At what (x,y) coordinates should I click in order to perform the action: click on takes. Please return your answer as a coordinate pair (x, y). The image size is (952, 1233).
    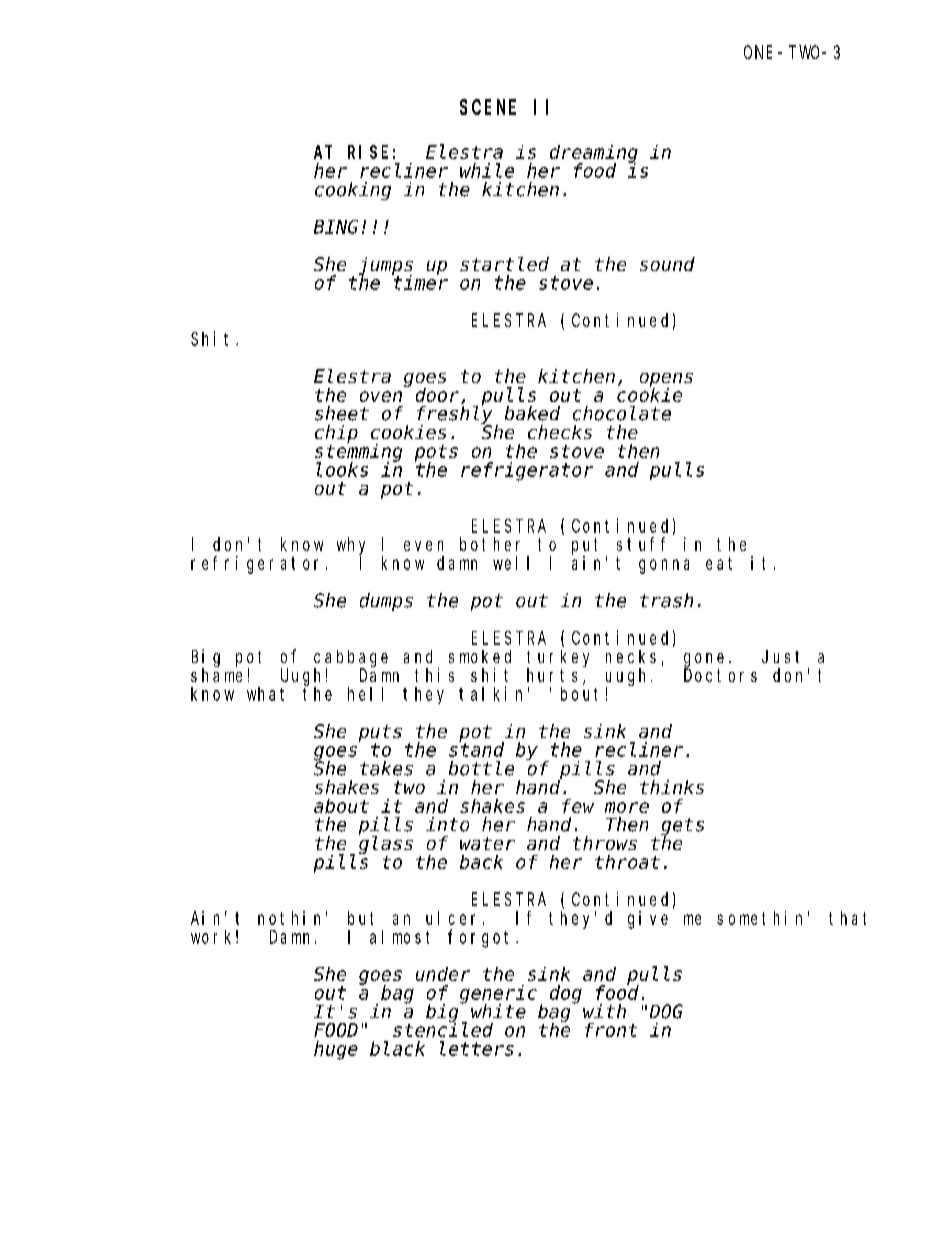
    Looking at the image, I should click on (386, 768).
